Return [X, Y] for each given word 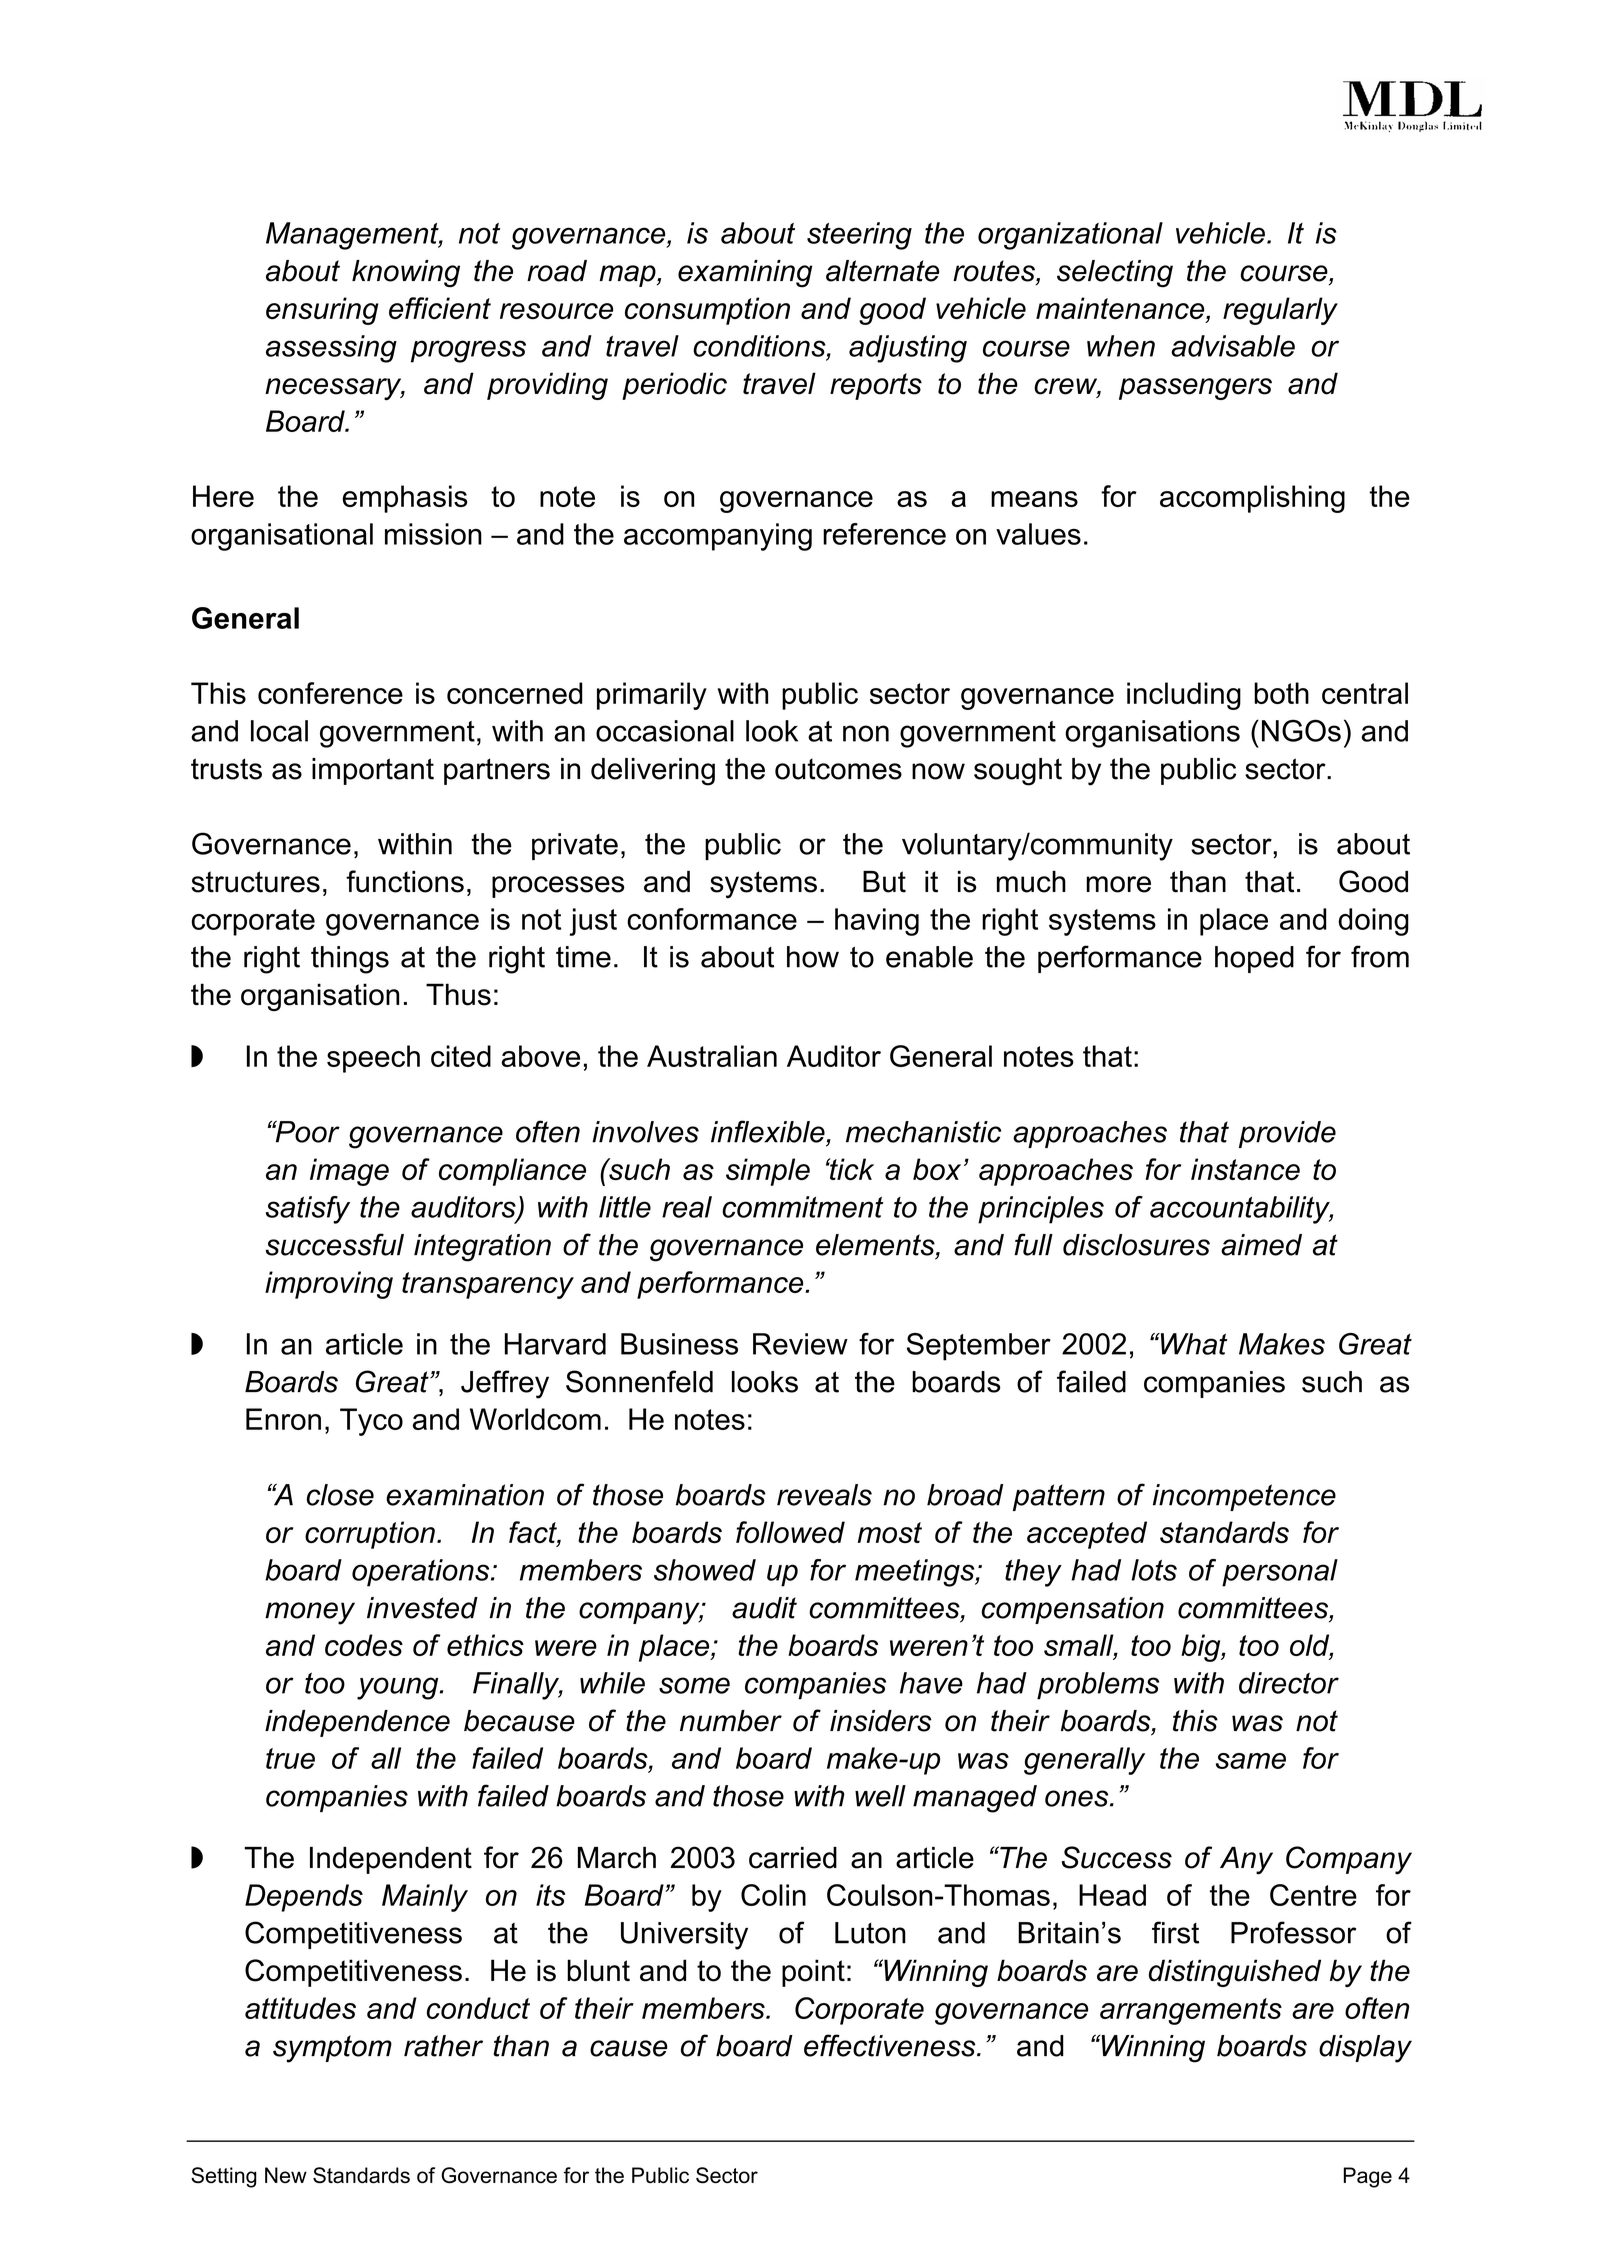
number [731, 1721]
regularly [1280, 311]
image [349, 1172]
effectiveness [891, 2045]
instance [1245, 1169]
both [1281, 693]
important [373, 771]
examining [745, 274]
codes [364, 1645]
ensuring [322, 311]
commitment [803, 1207]
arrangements [1191, 2011]
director [1289, 1683]
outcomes [838, 769]
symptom [332, 2049]
